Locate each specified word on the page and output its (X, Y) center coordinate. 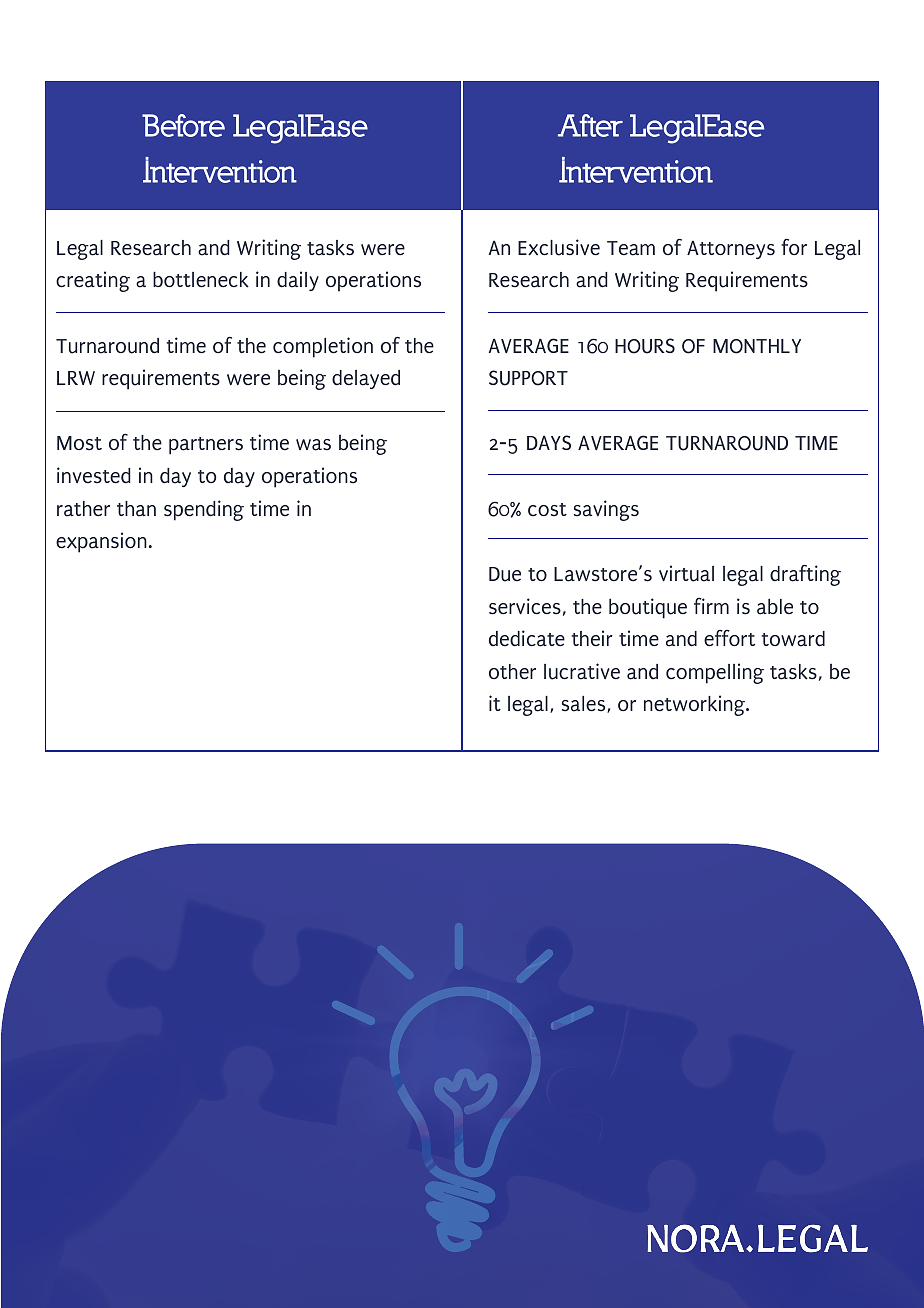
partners (206, 446)
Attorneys (731, 250)
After (590, 125)
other (512, 672)
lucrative (582, 671)
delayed (366, 379)
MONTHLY (757, 346)
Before (183, 125)
